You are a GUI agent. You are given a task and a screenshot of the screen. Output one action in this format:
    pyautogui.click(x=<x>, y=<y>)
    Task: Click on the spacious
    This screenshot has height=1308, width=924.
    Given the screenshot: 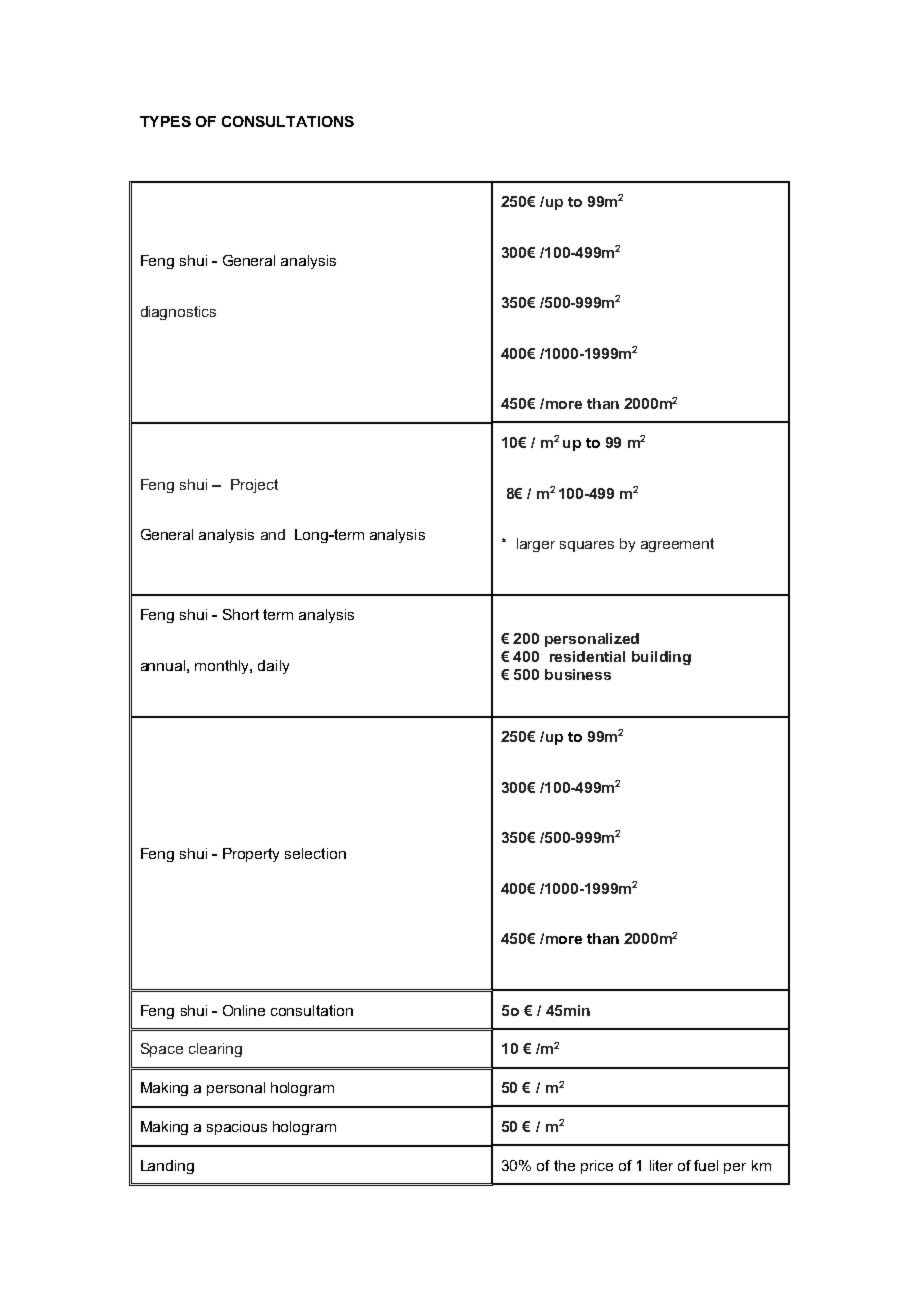 What is the action you would take?
    pyautogui.click(x=237, y=1128)
